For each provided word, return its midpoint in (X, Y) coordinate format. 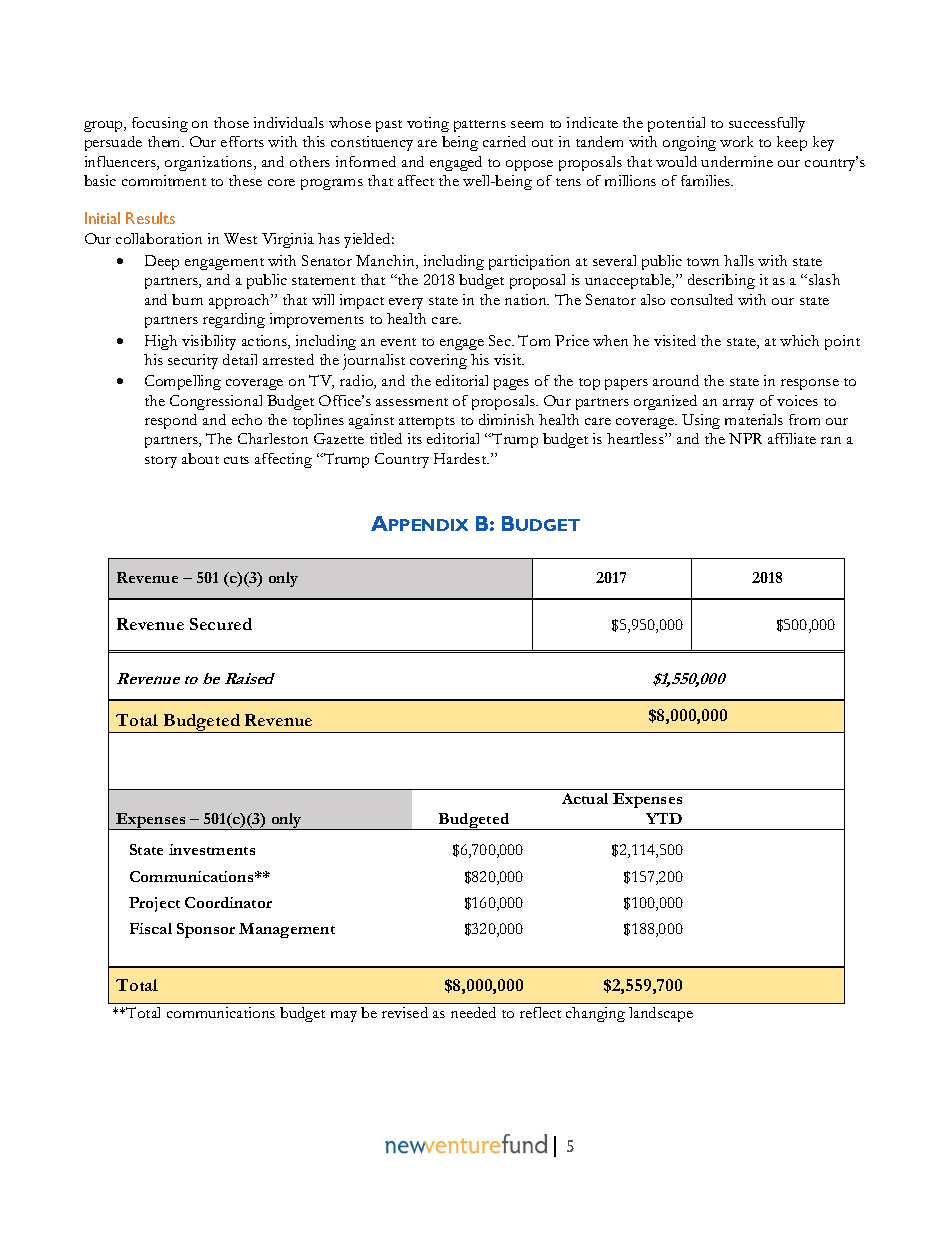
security (193, 361)
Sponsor (206, 930)
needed (473, 1012)
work (736, 141)
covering (438, 361)
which (799, 340)
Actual (585, 798)
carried (504, 141)
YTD (664, 818)
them (165, 141)
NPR (745, 438)
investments (212, 849)
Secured (221, 624)
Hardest (461, 458)
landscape (661, 1014)
